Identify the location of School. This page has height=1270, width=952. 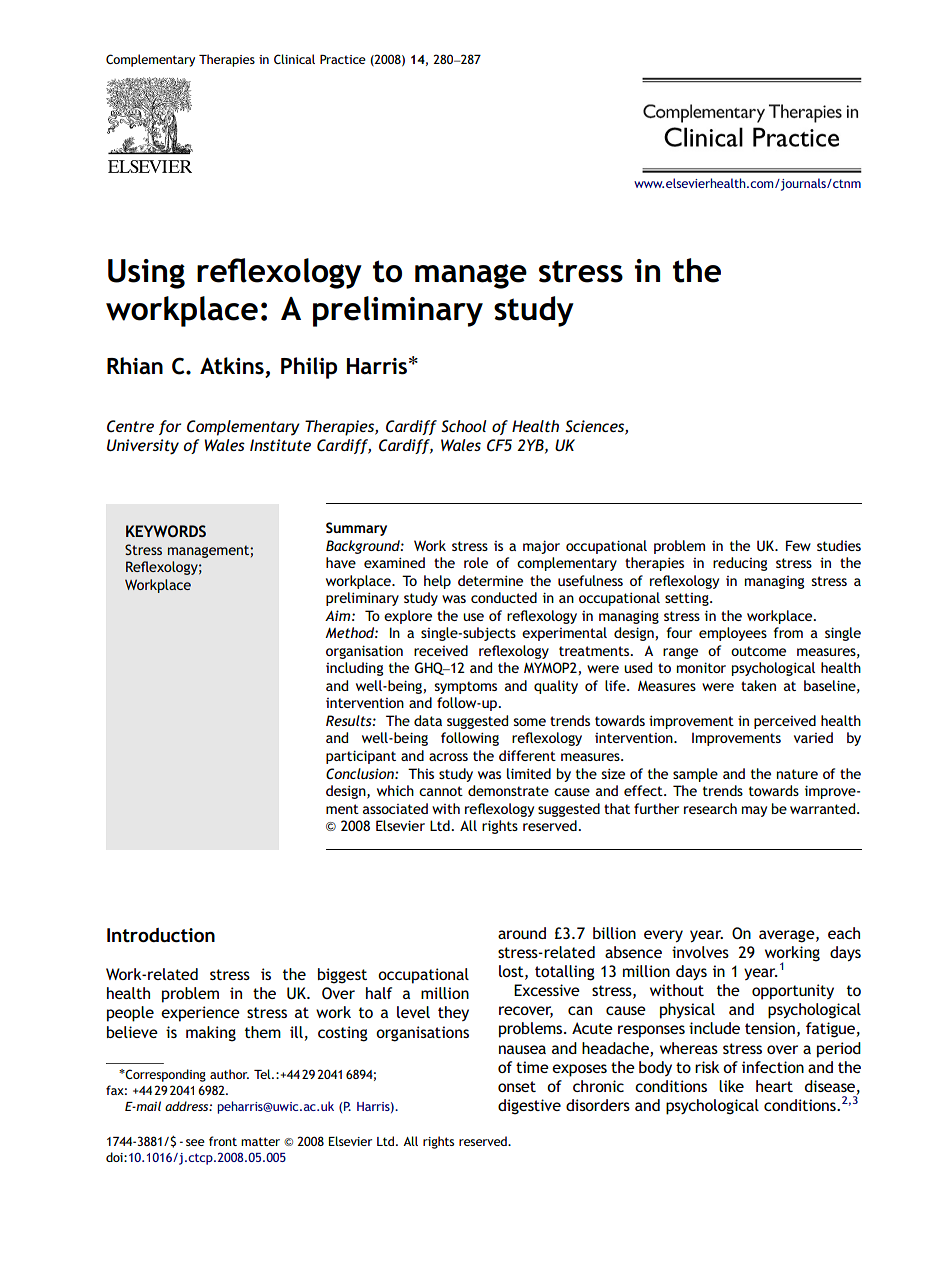
(463, 426).
